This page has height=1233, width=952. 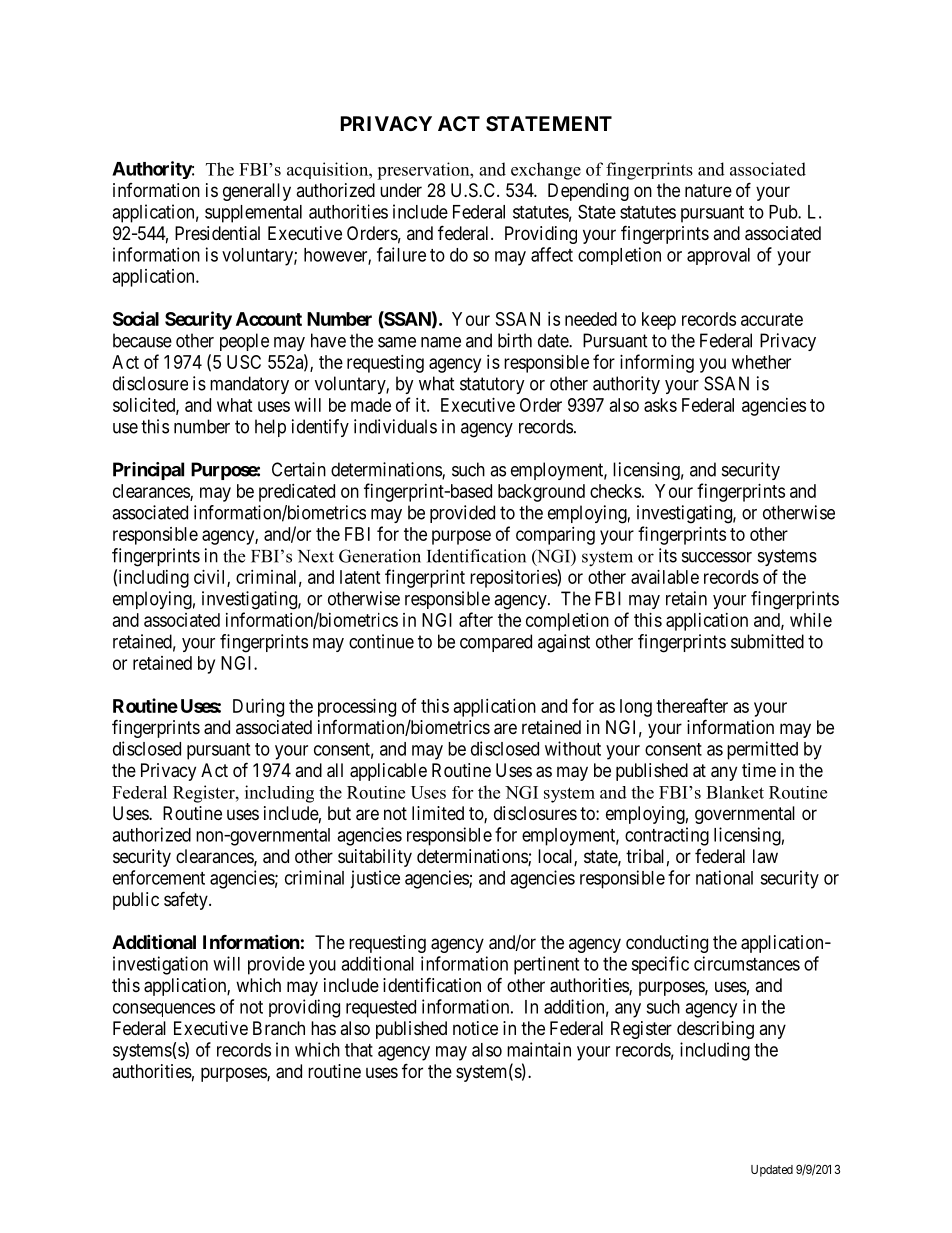 What do you see at coordinates (401, 190) in the page?
I see `under` at bounding box center [401, 190].
